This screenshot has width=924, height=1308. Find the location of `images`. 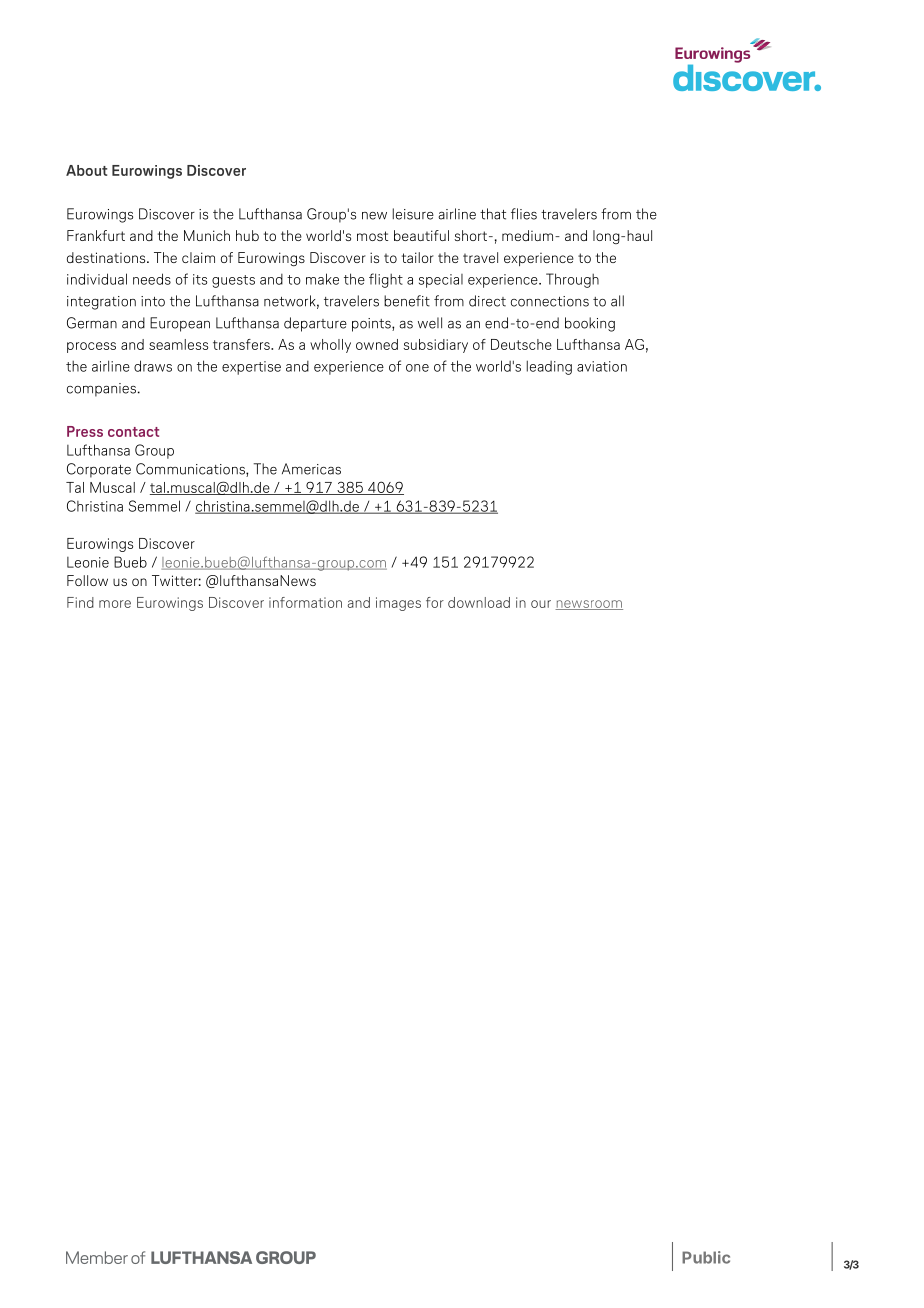

images is located at coordinates (398, 604).
